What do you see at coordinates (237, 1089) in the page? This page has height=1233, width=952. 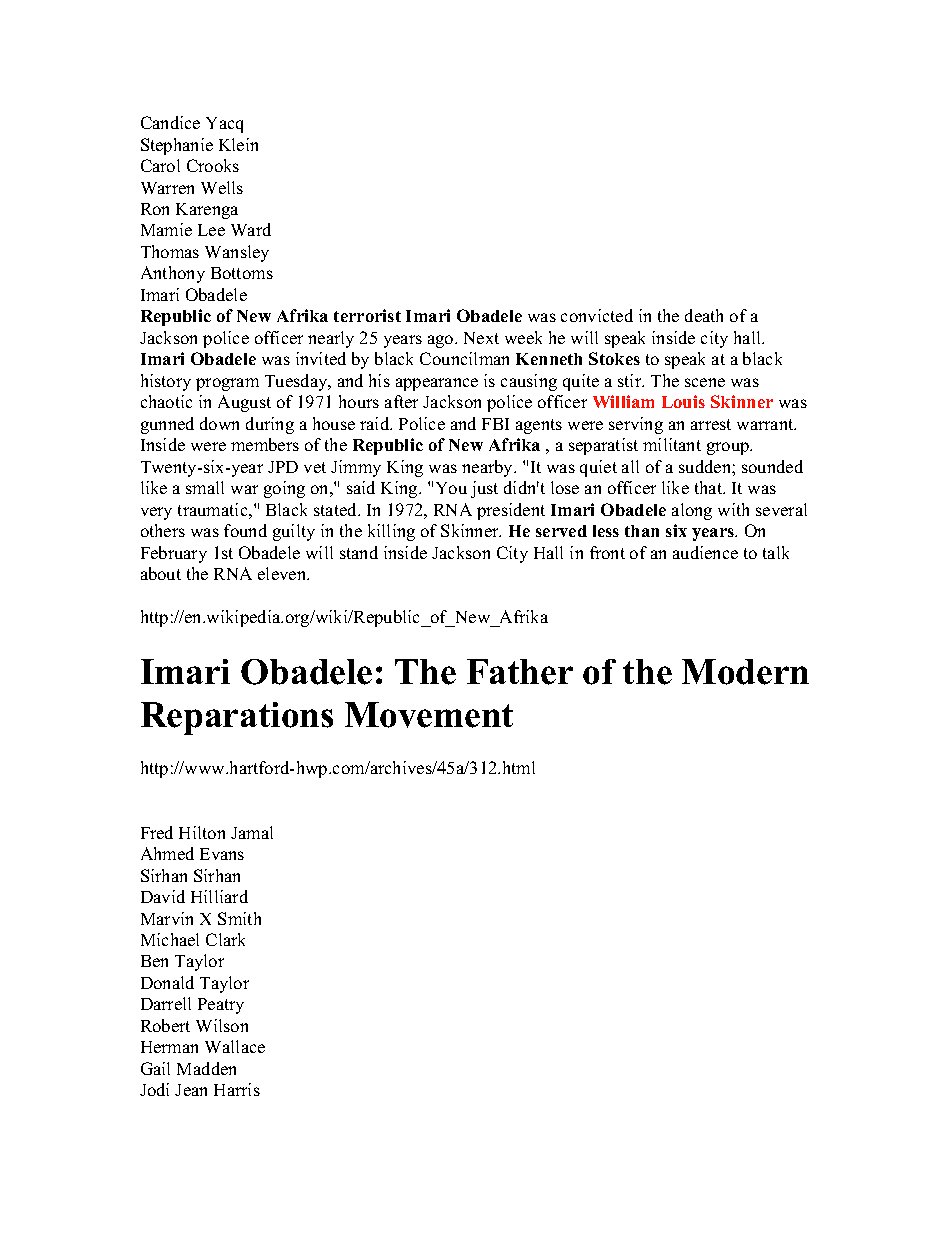 I see `Harris` at bounding box center [237, 1089].
